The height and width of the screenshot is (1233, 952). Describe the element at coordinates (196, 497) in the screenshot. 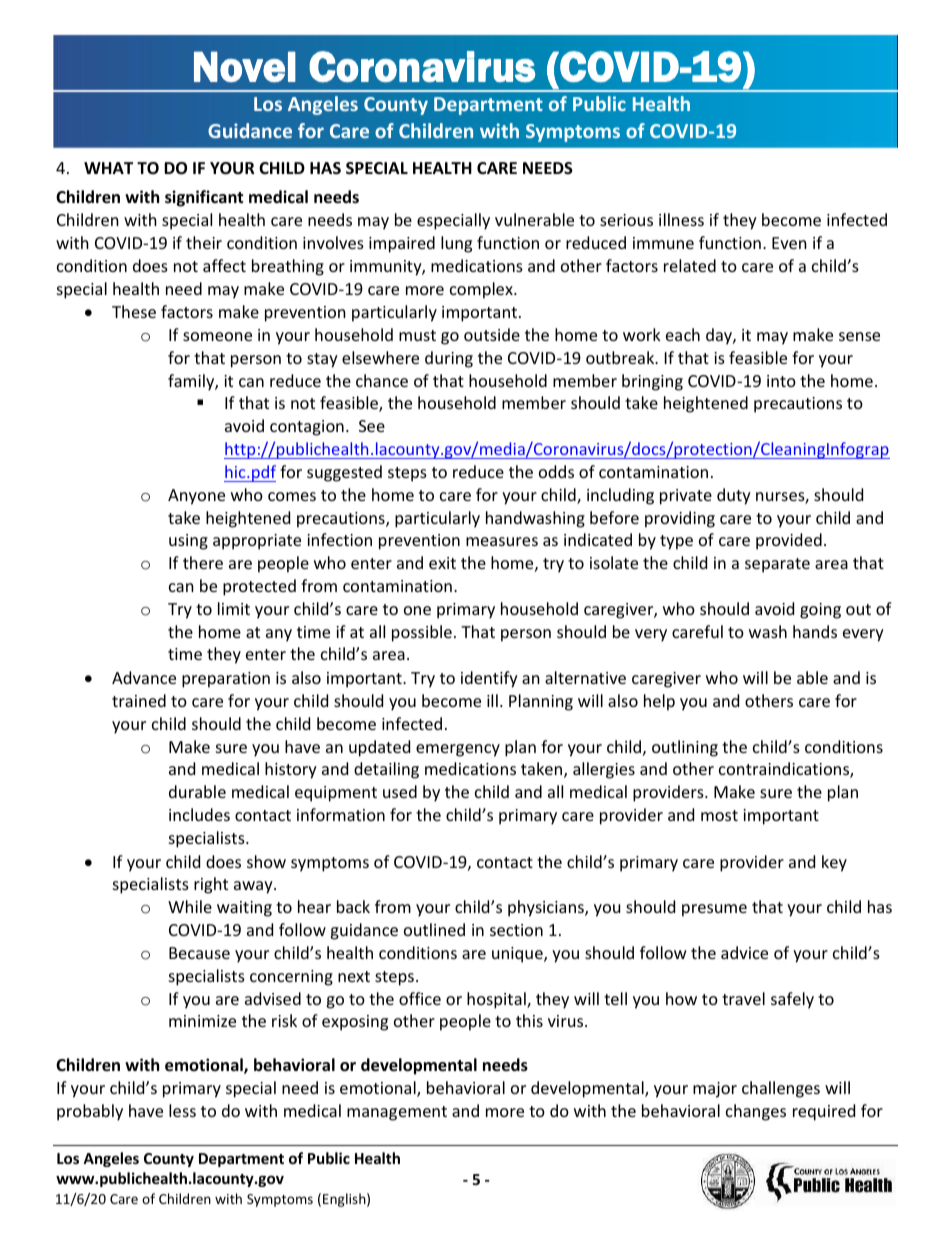

I see `Anyone` at that location.
